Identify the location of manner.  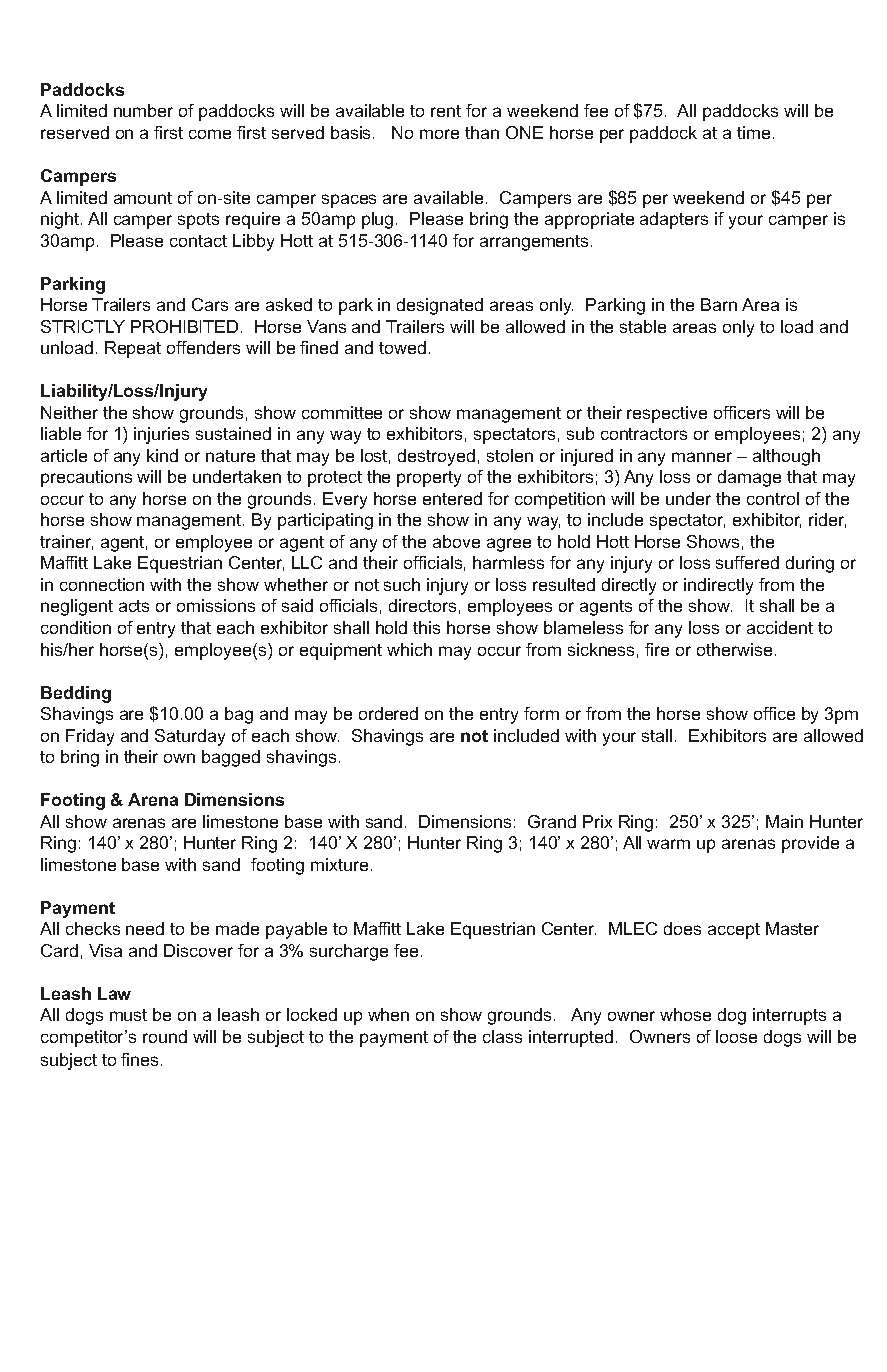
(702, 457).
